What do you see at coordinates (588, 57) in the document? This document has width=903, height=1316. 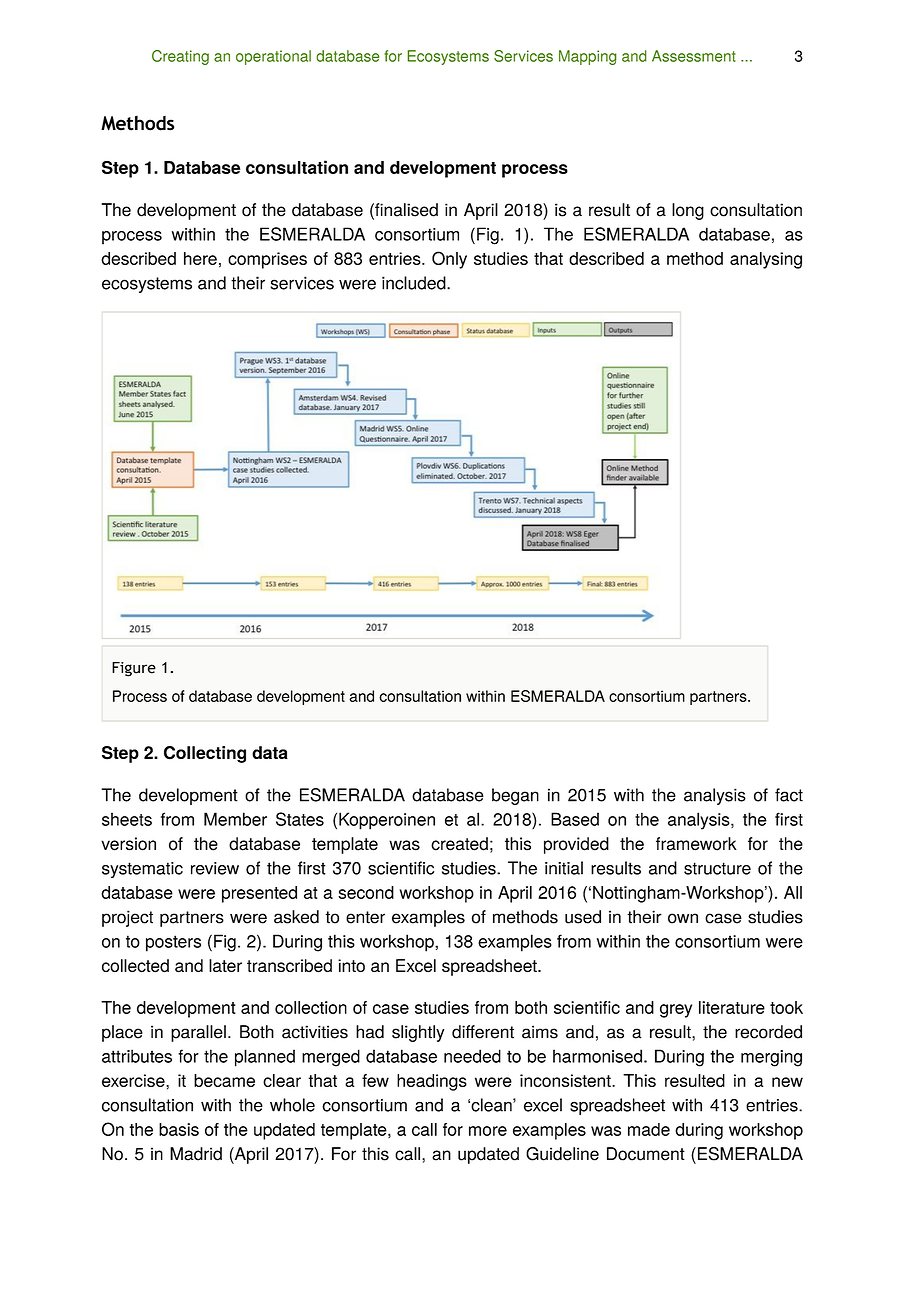 I see `Mapping` at bounding box center [588, 57].
